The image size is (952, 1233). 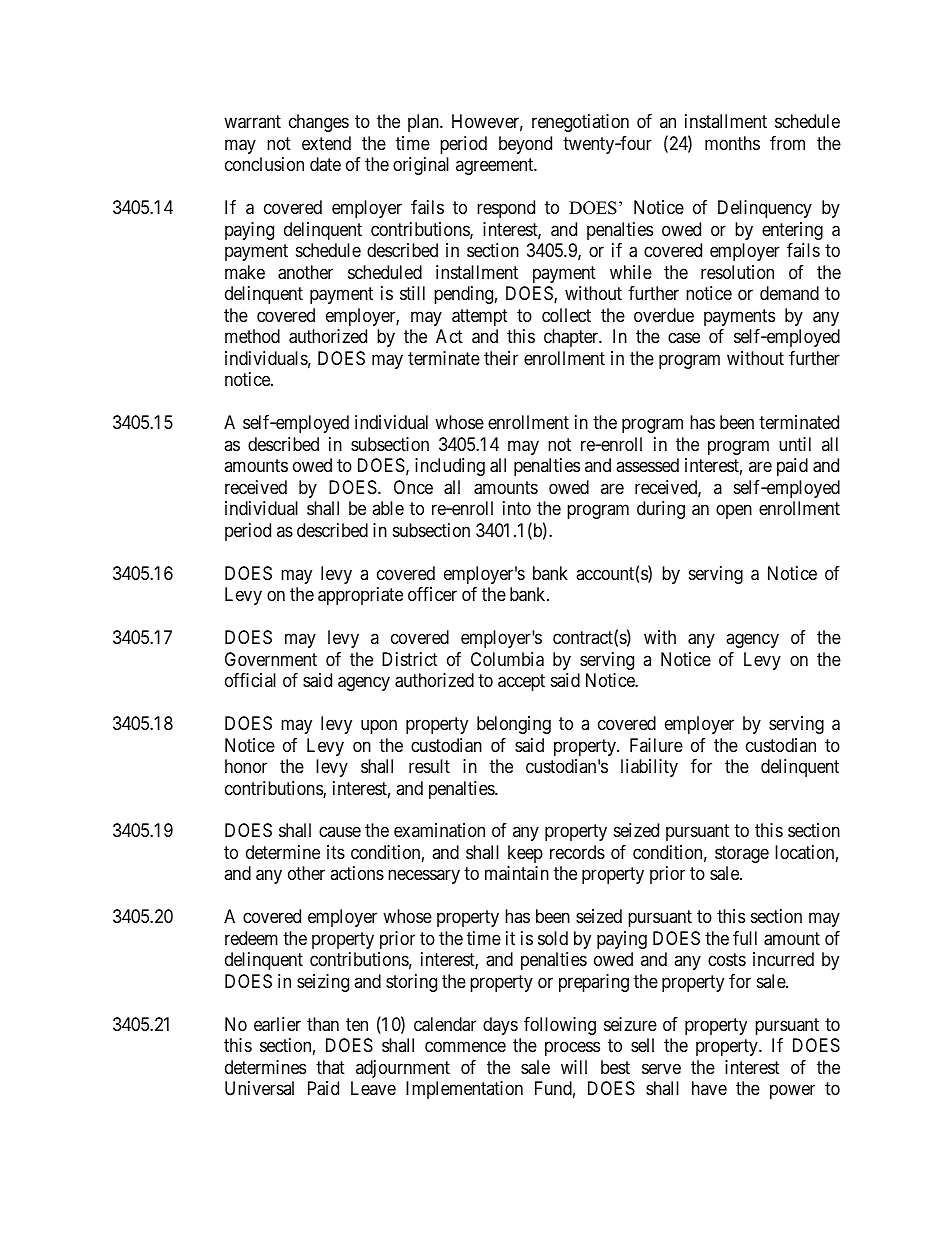 I want to click on months, so click(x=732, y=143).
